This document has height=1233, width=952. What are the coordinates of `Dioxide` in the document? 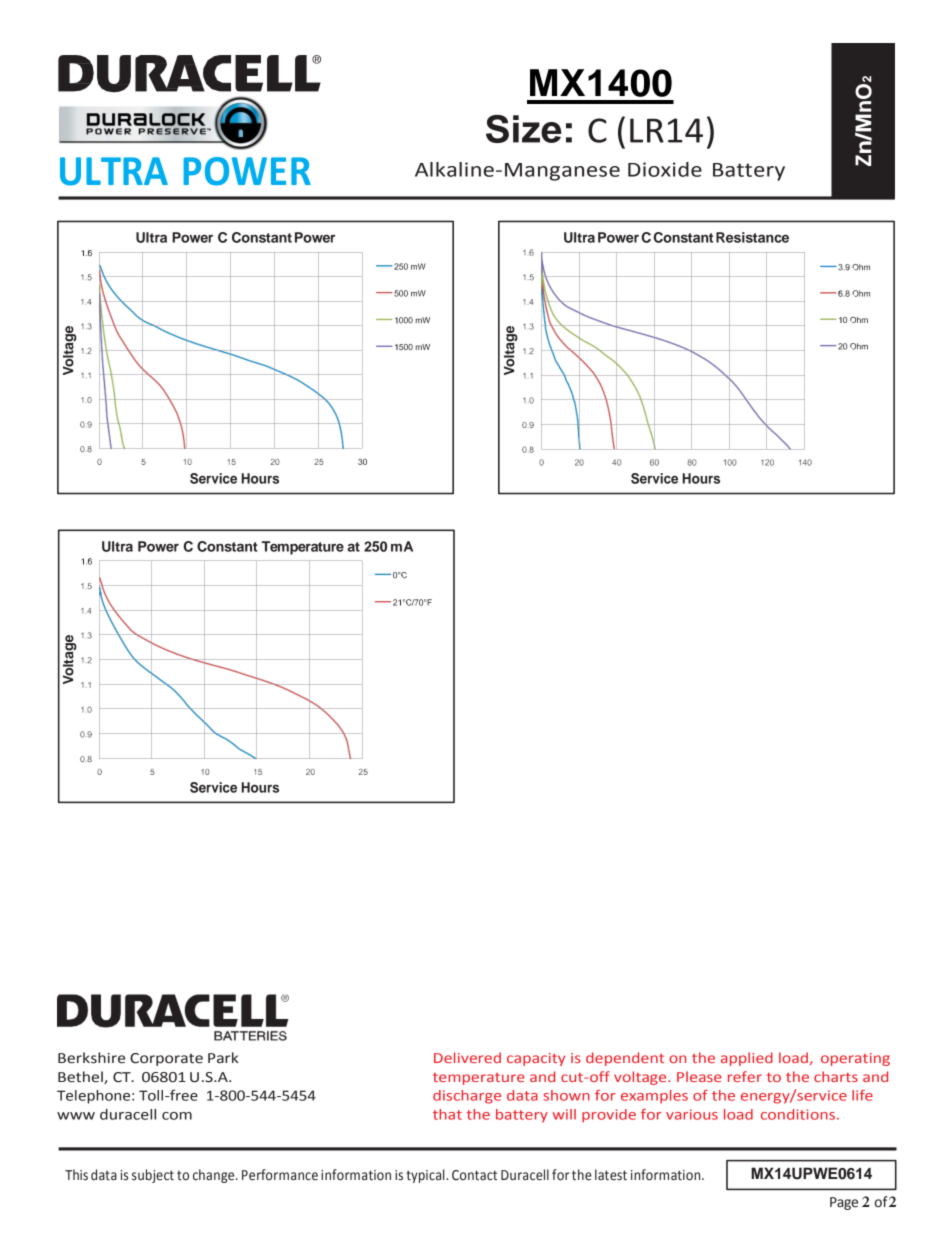 It's located at (665, 169).
